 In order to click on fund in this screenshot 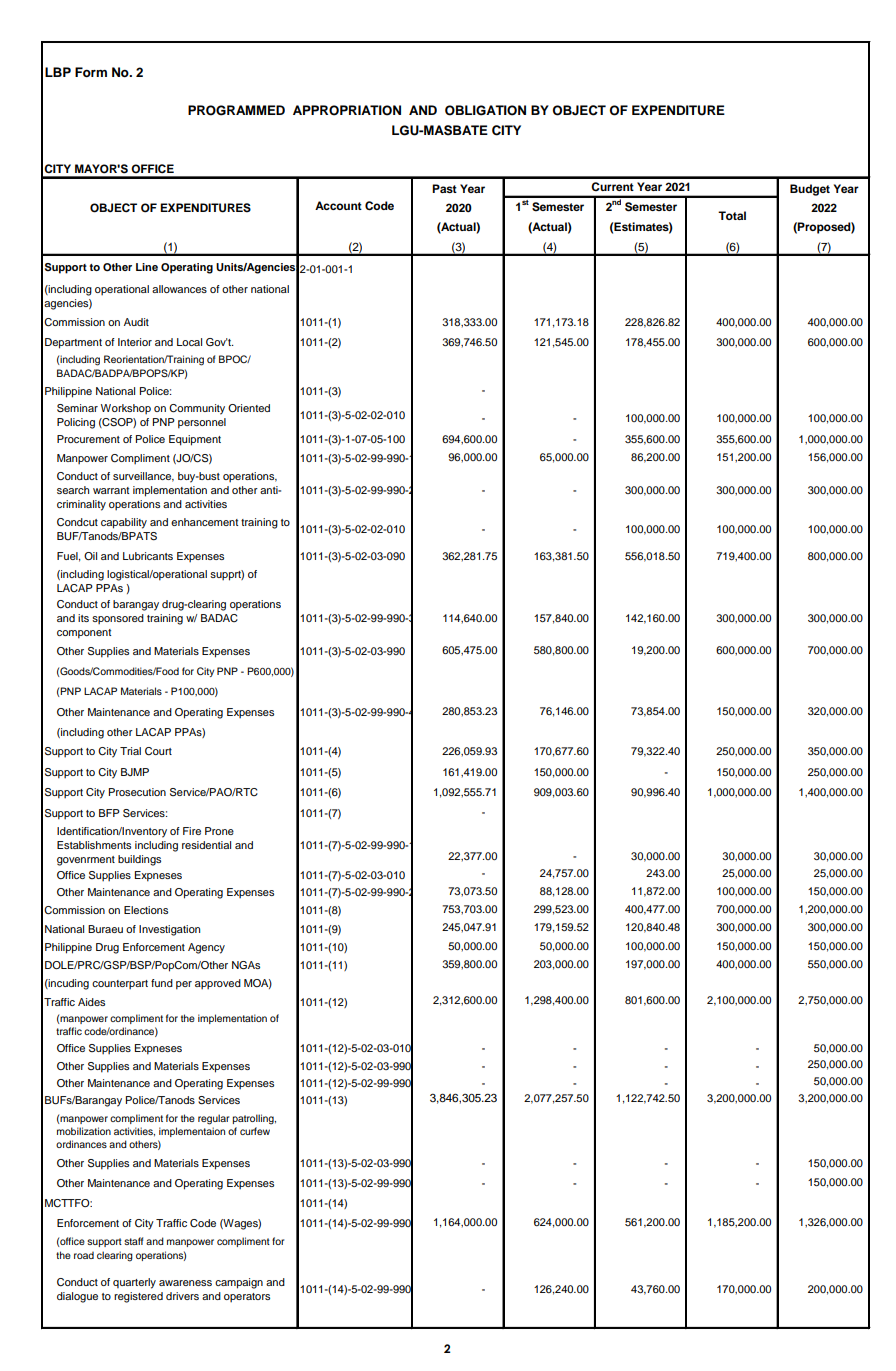, I will do `click(162, 983)`.
